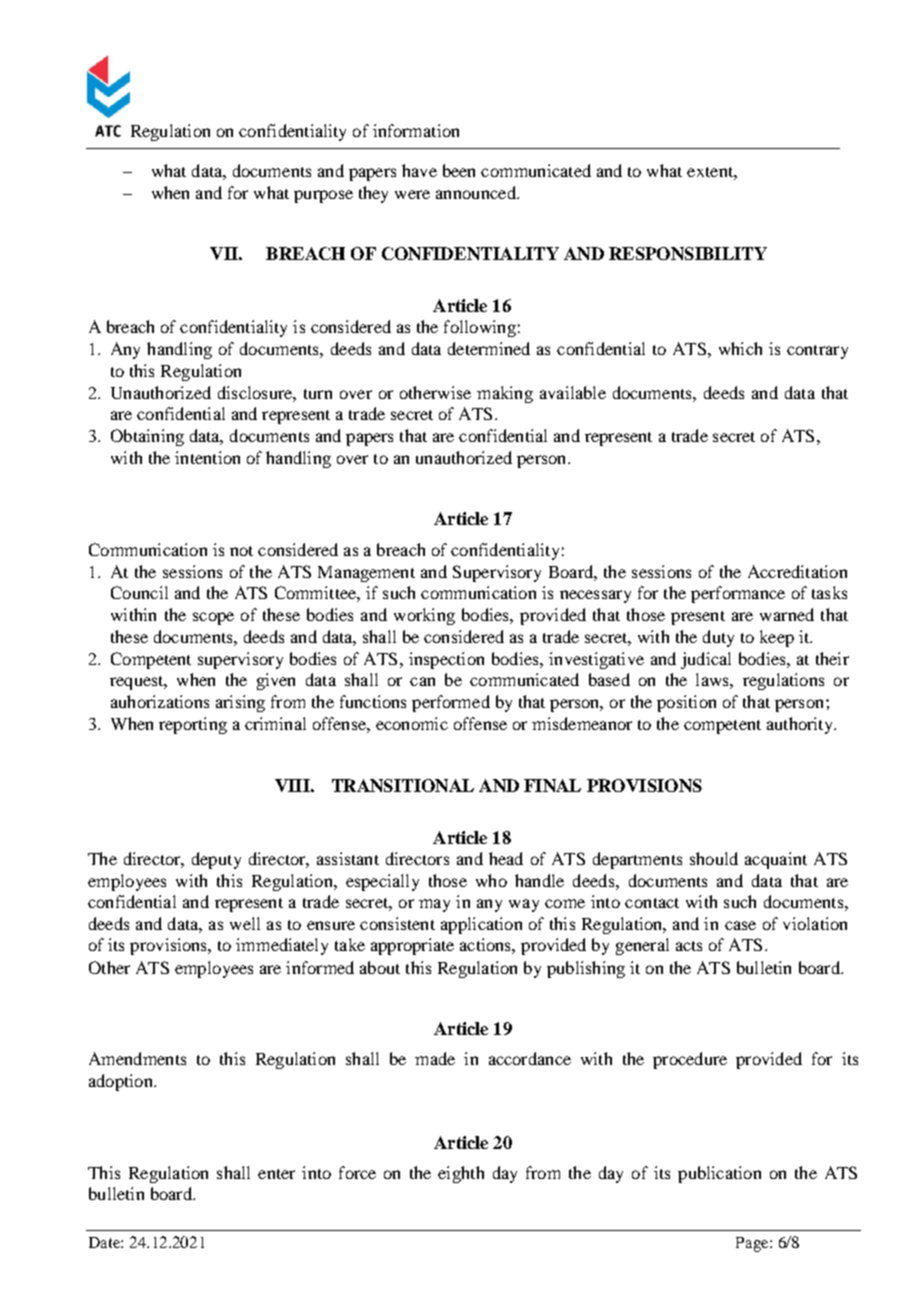  What do you see at coordinates (505, 394) in the page?
I see `making` at bounding box center [505, 394].
